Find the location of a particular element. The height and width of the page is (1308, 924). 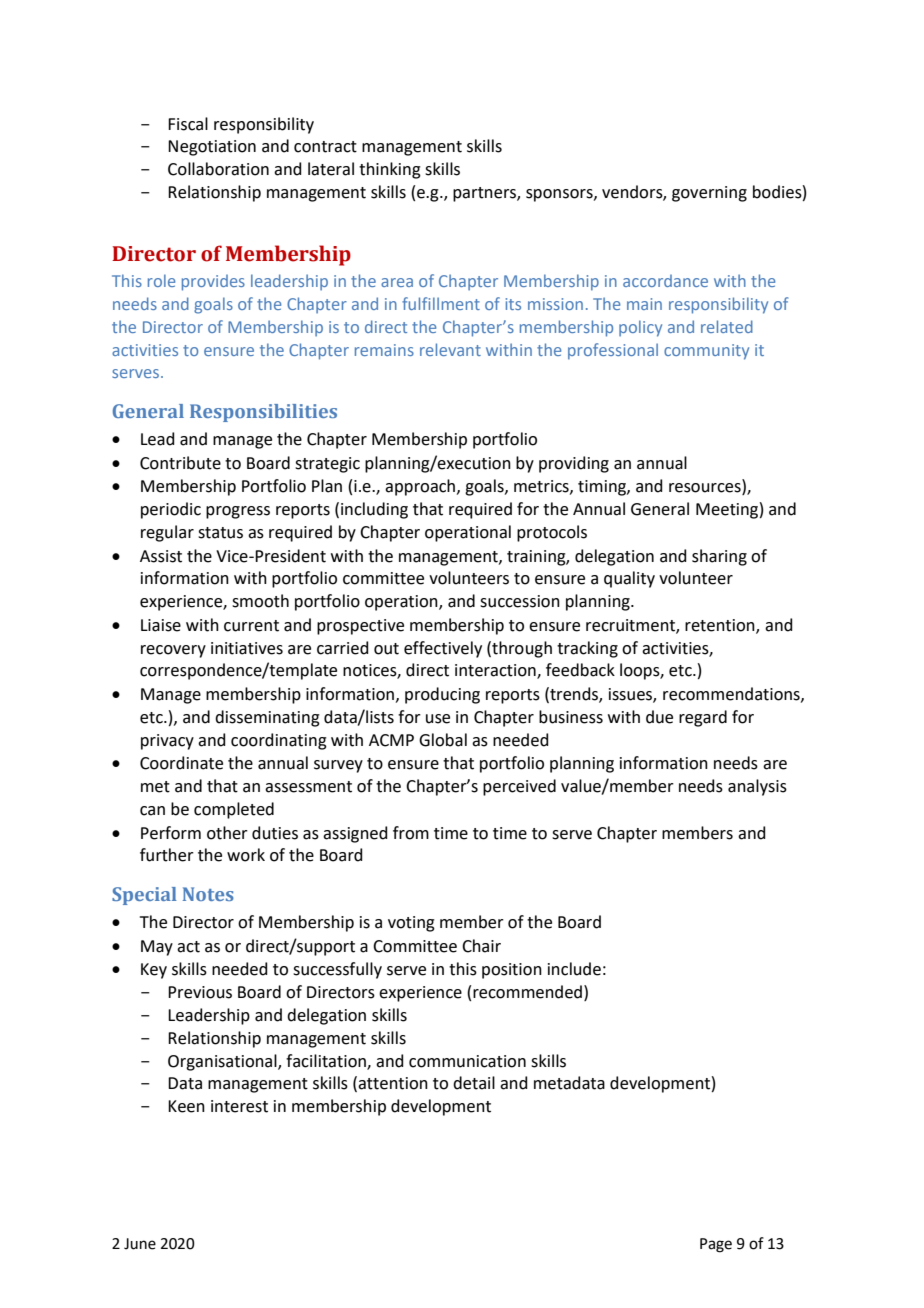

from is located at coordinates (411, 833).
